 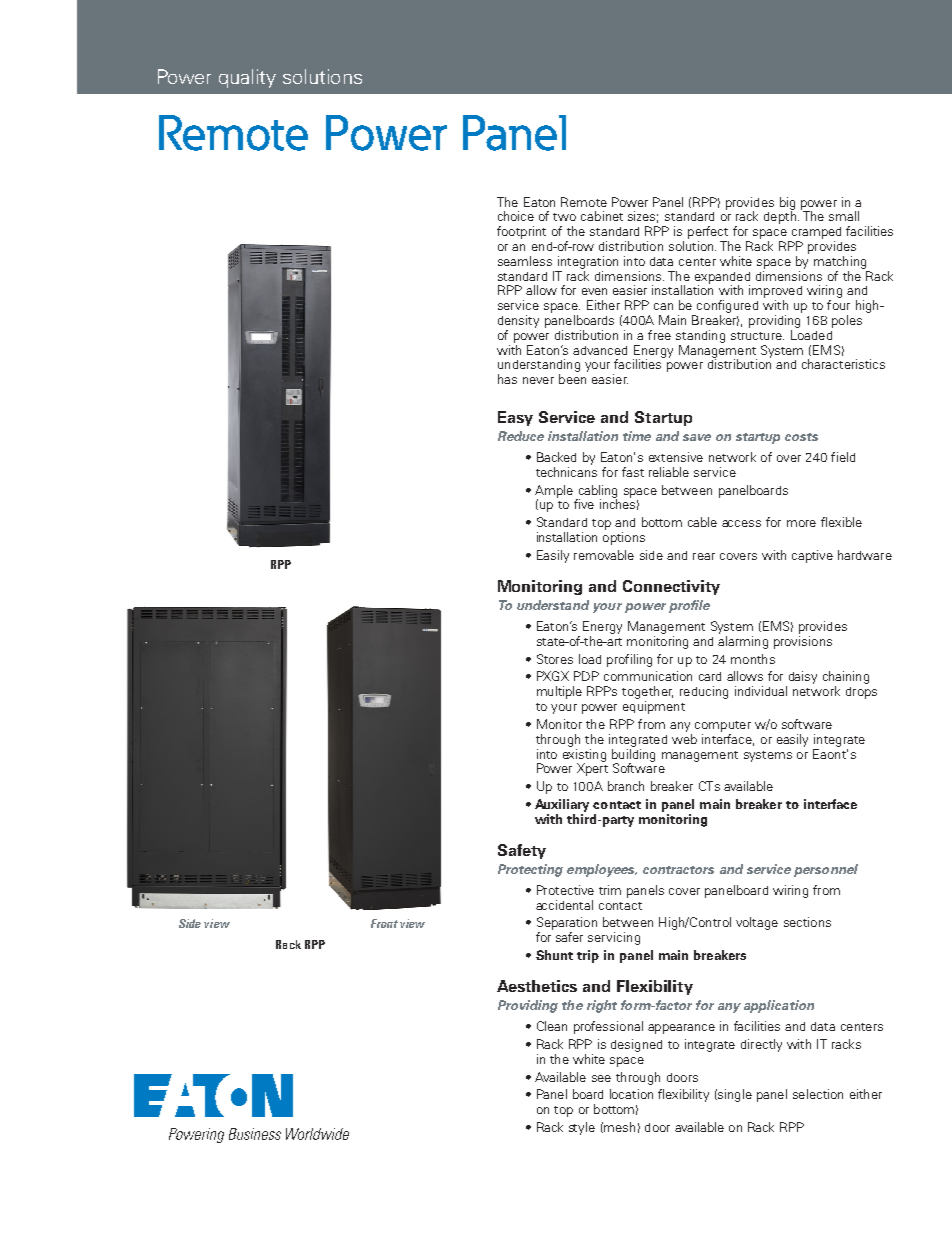 What do you see at coordinates (803, 642) in the screenshot?
I see `provisions` at bounding box center [803, 642].
